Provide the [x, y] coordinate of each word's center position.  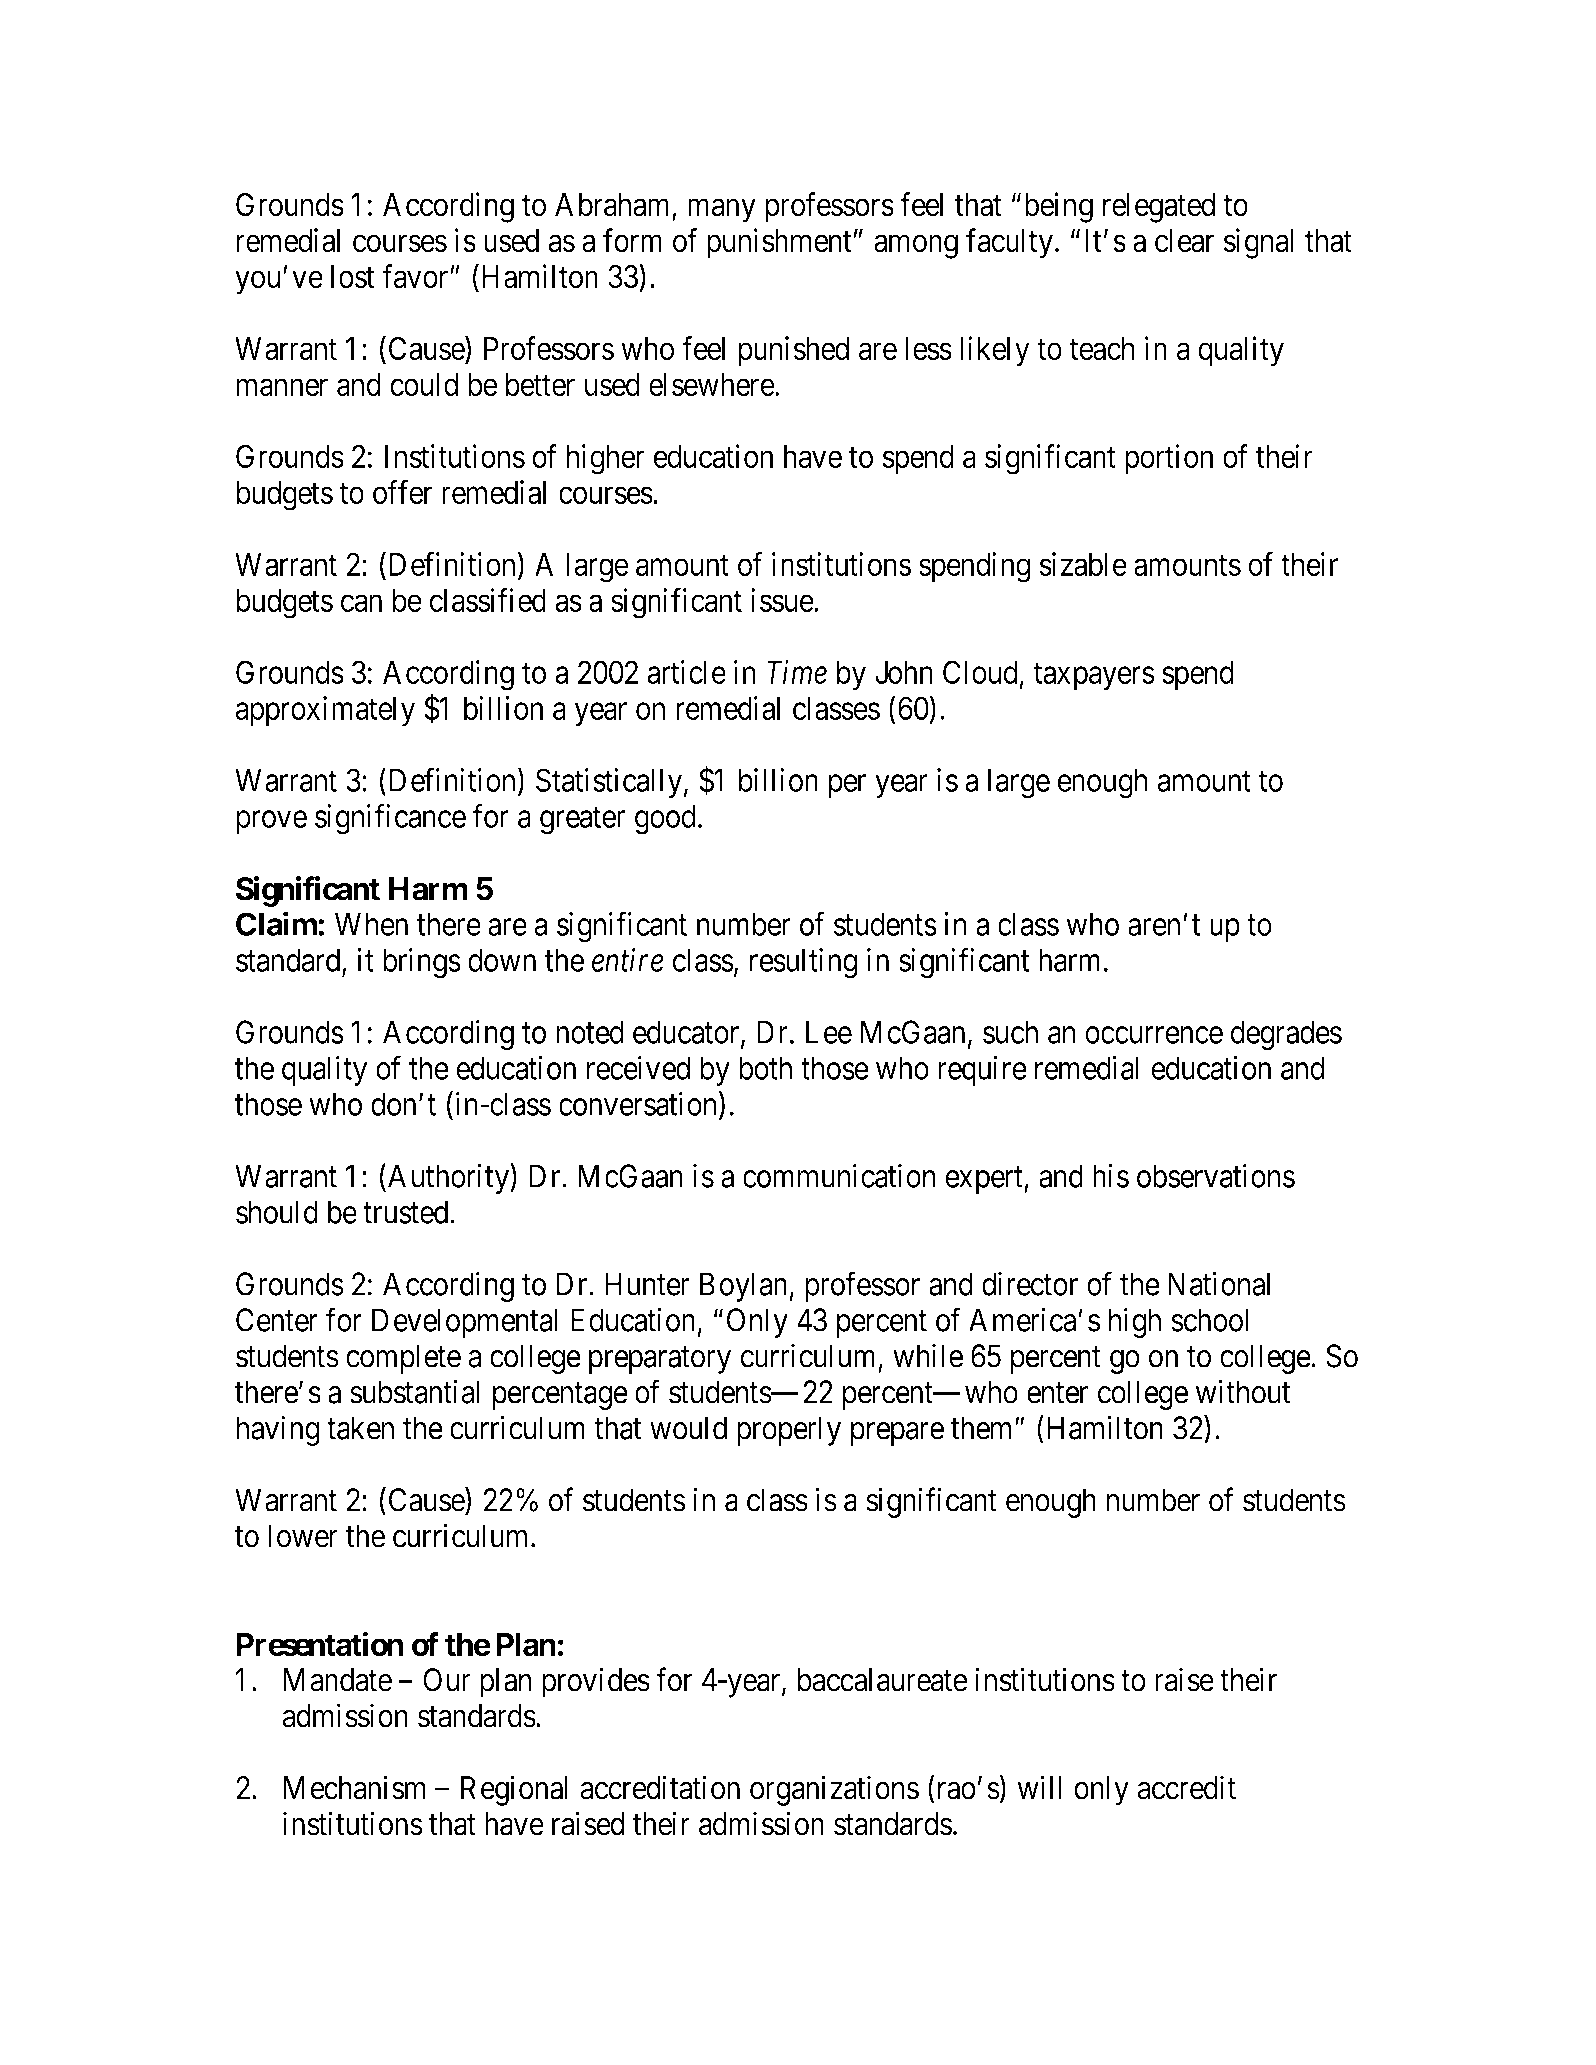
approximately [325, 711]
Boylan [743, 1287]
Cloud [980, 672]
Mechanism [355, 1787]
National [1219, 1284]
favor [416, 276]
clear [1184, 241]
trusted [407, 1212]
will [1040, 1787]
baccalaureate [882, 1680]
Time [797, 672]
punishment [779, 243]
